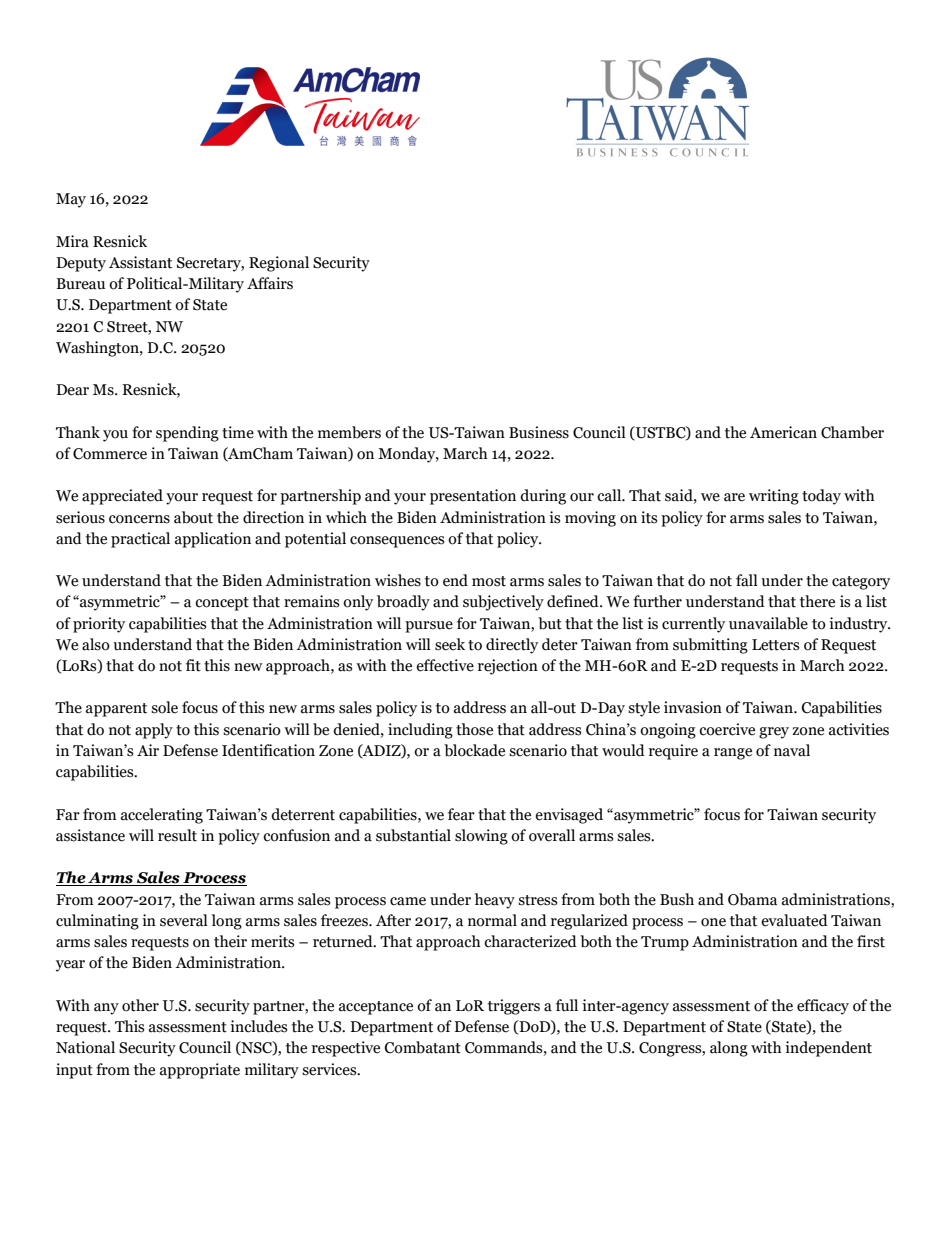 This document has width=952, height=1233. What do you see at coordinates (450, 644) in the document?
I see `seek` at bounding box center [450, 644].
